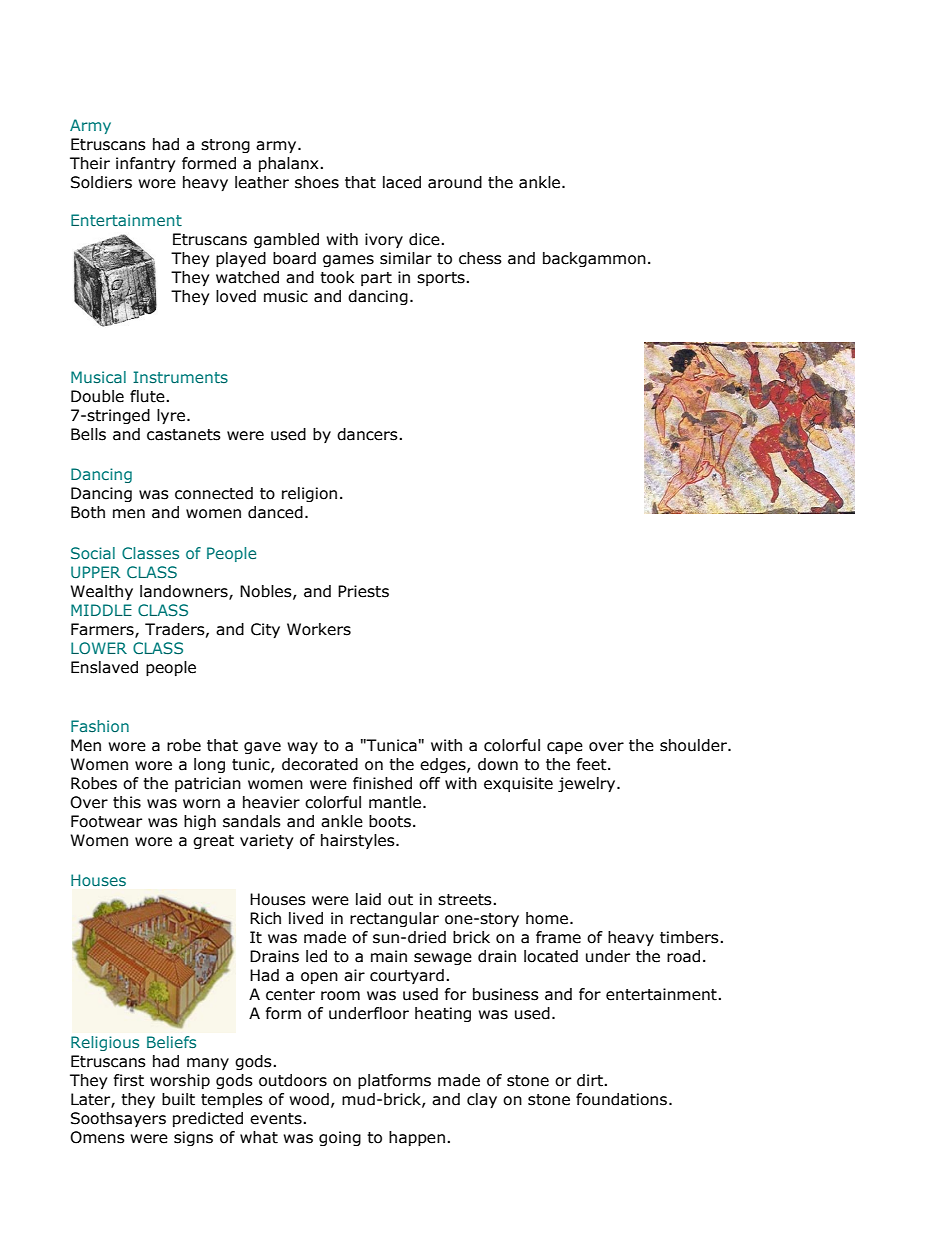 The width and height of the page is (952, 1233). I want to click on Priests, so click(363, 591).
